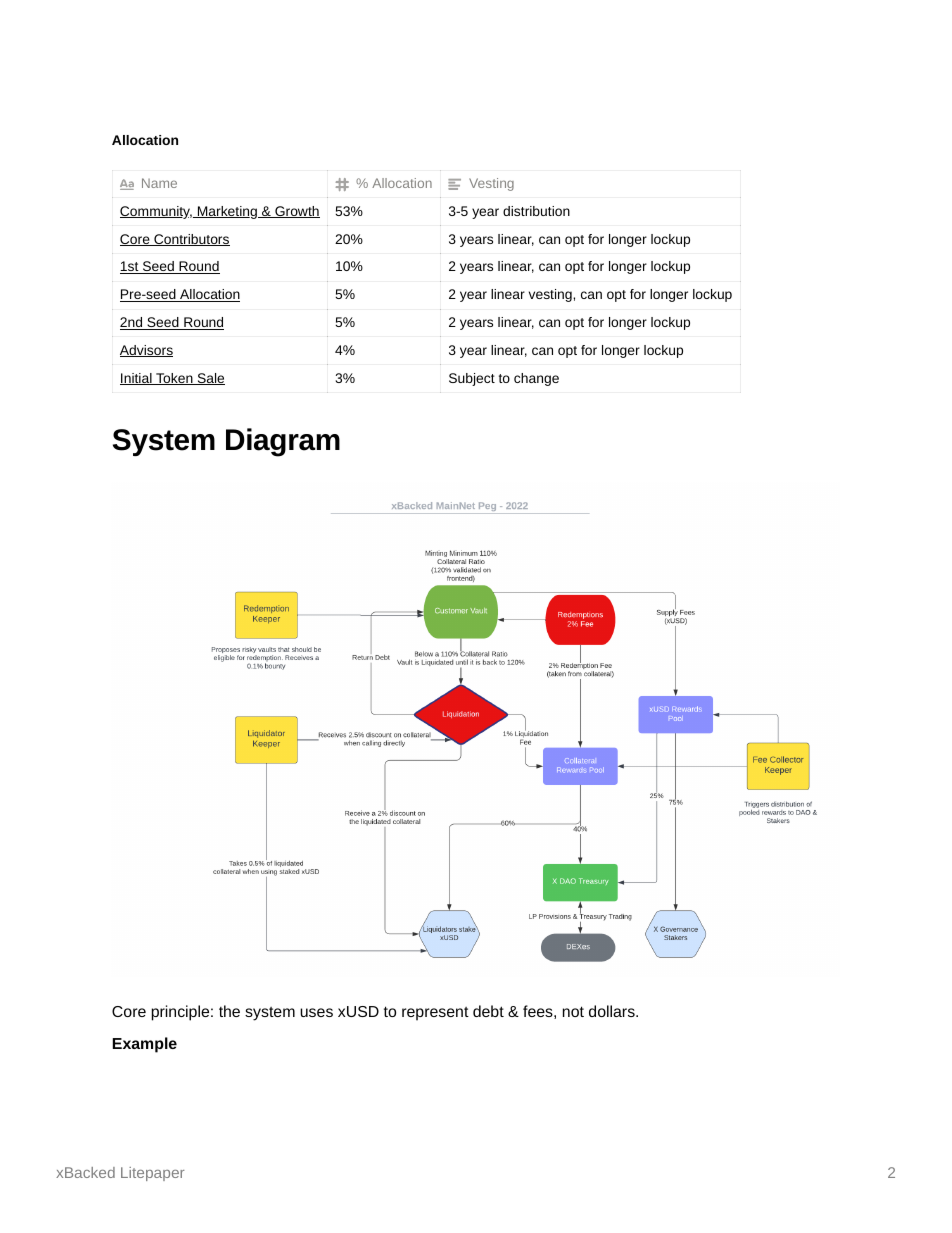 Image resolution: width=952 pixels, height=1233 pixels. Describe the element at coordinates (227, 212) in the document. I see `Marketing` at that location.
